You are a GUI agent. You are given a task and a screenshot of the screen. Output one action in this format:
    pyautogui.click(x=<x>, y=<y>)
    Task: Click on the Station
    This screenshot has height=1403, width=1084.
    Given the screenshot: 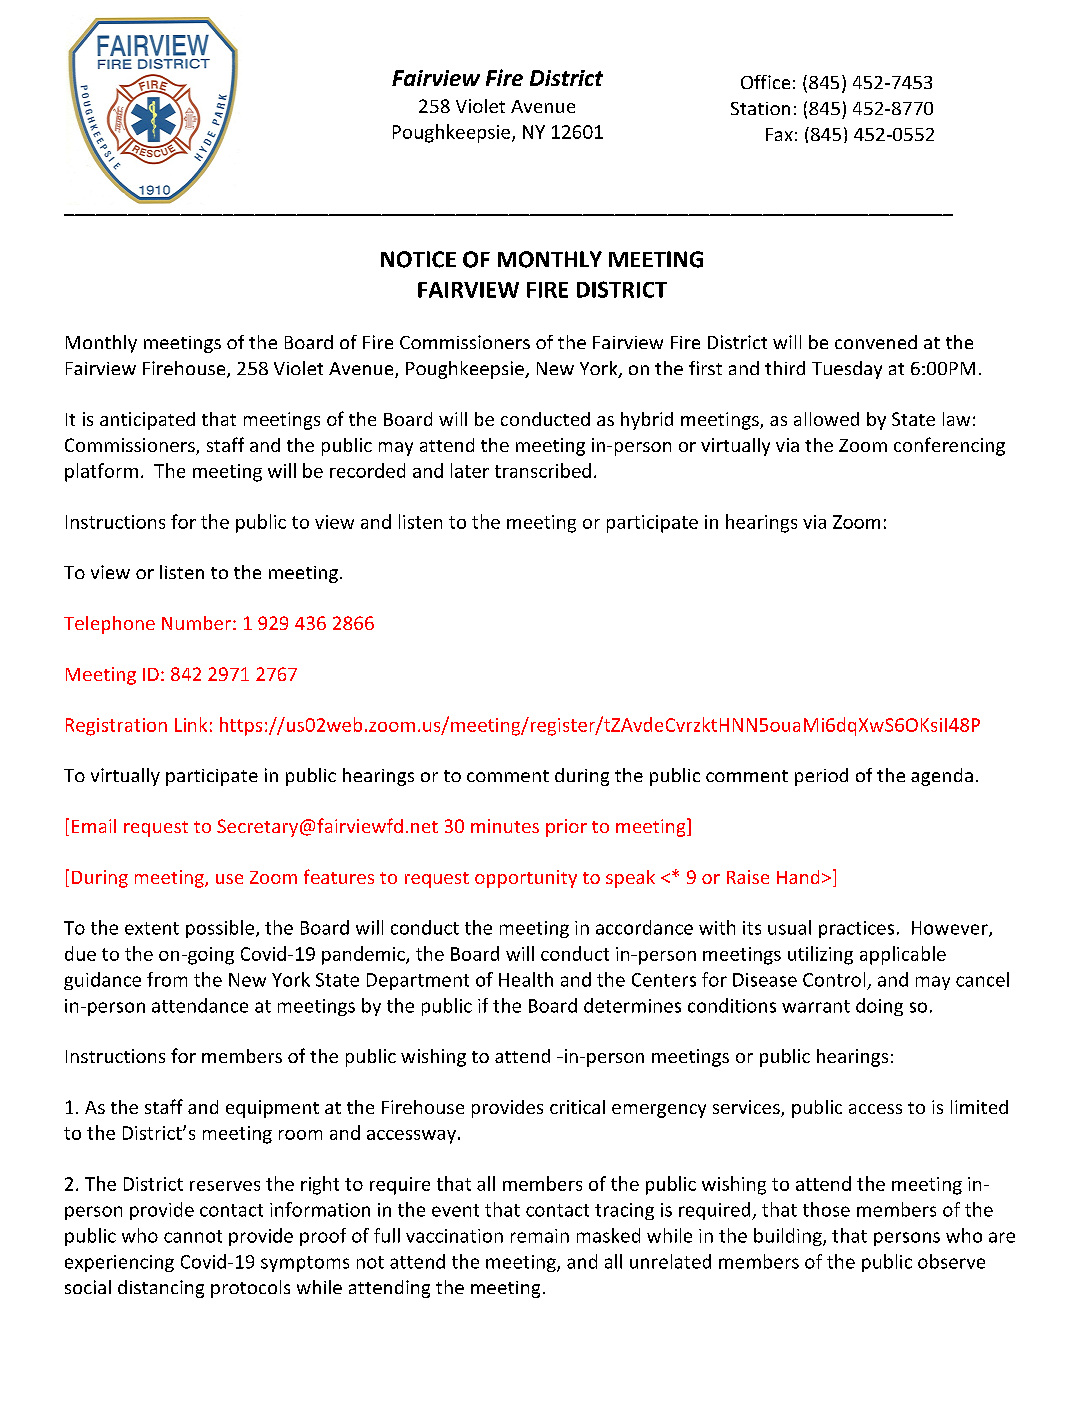 What is the action you would take?
    pyautogui.click(x=760, y=108)
